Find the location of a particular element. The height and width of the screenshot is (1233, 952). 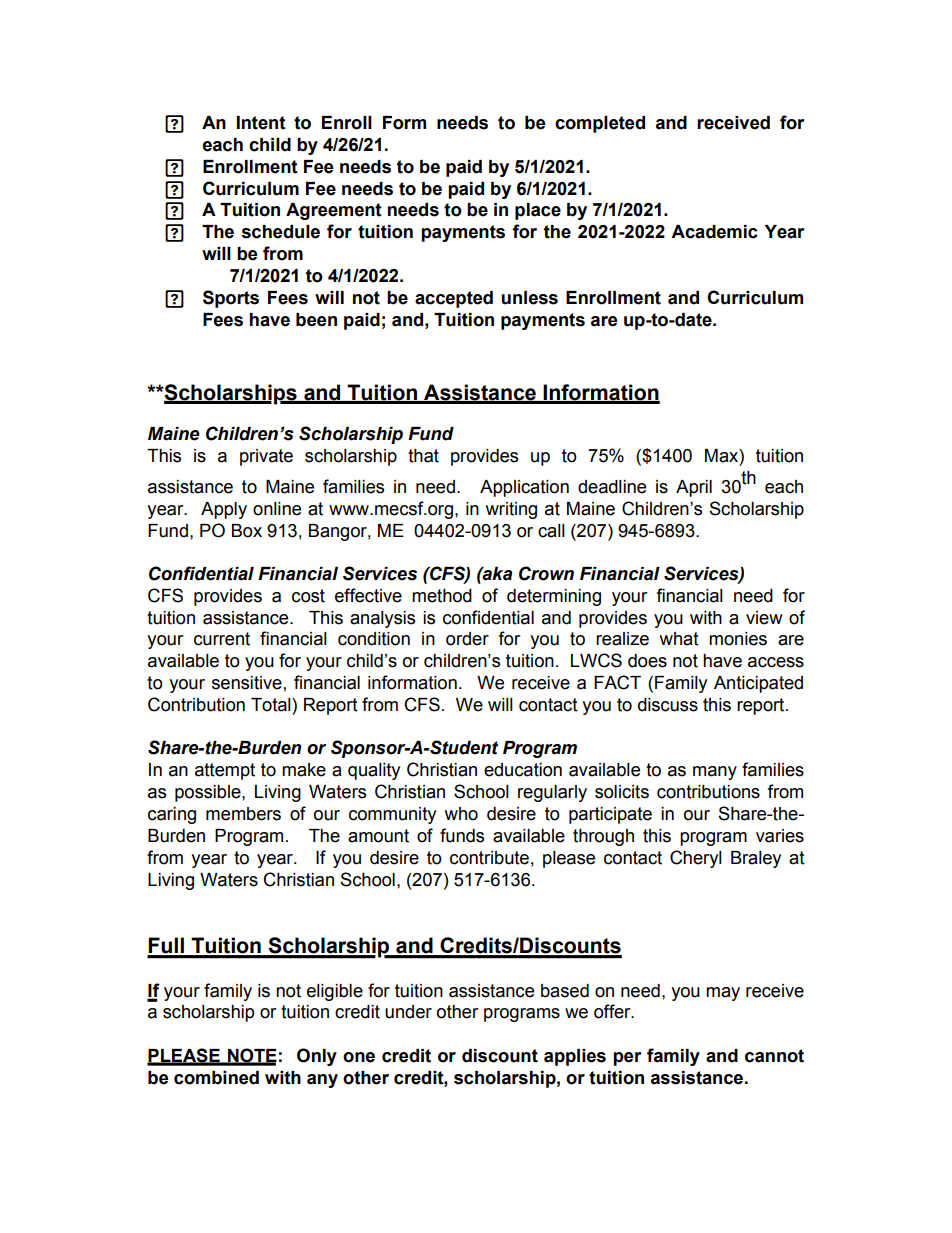

under is located at coordinates (408, 1012).
